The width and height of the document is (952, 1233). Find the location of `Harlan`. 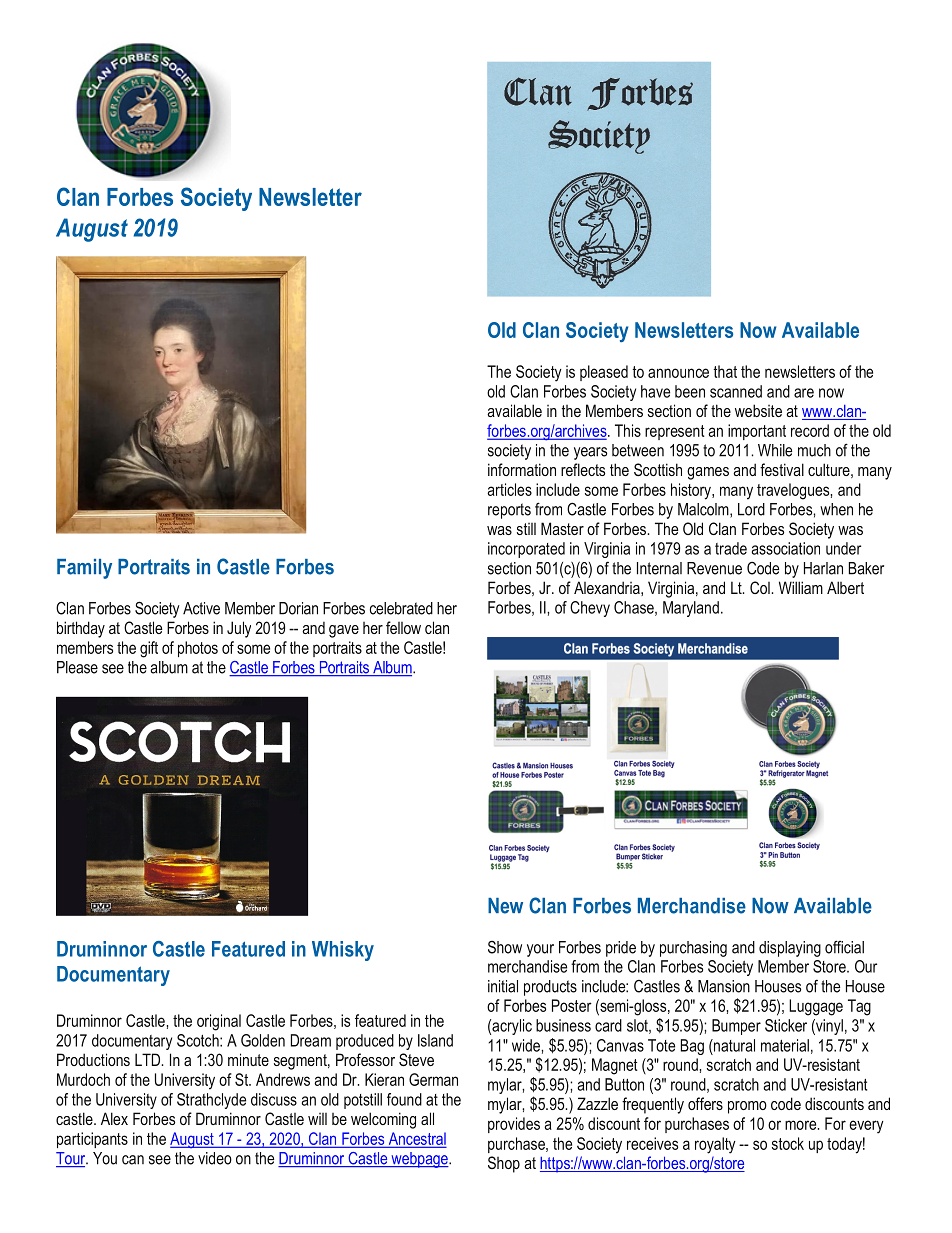

Harlan is located at coordinates (823, 568).
